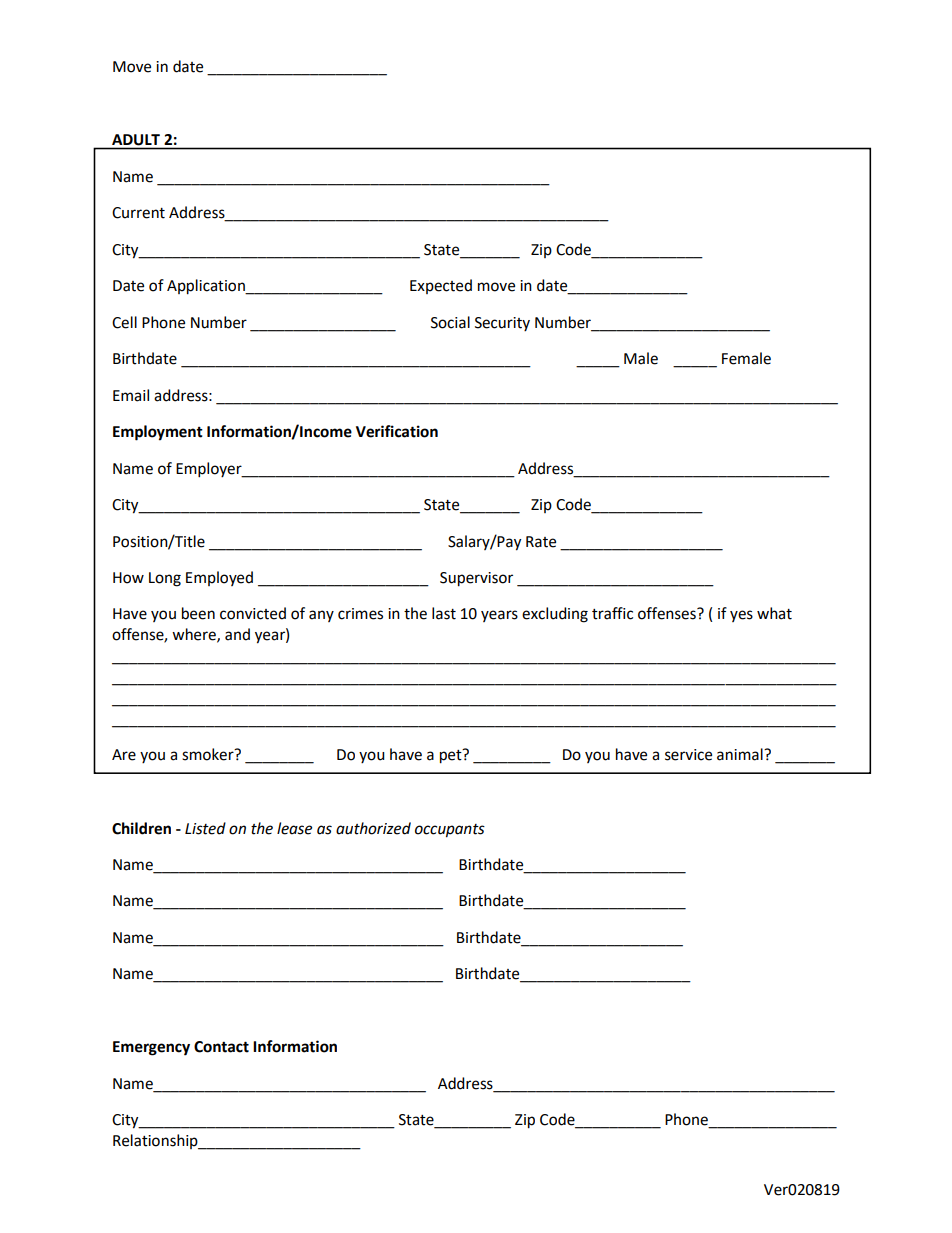 The image size is (952, 1233). I want to click on occupants, so click(450, 831).
